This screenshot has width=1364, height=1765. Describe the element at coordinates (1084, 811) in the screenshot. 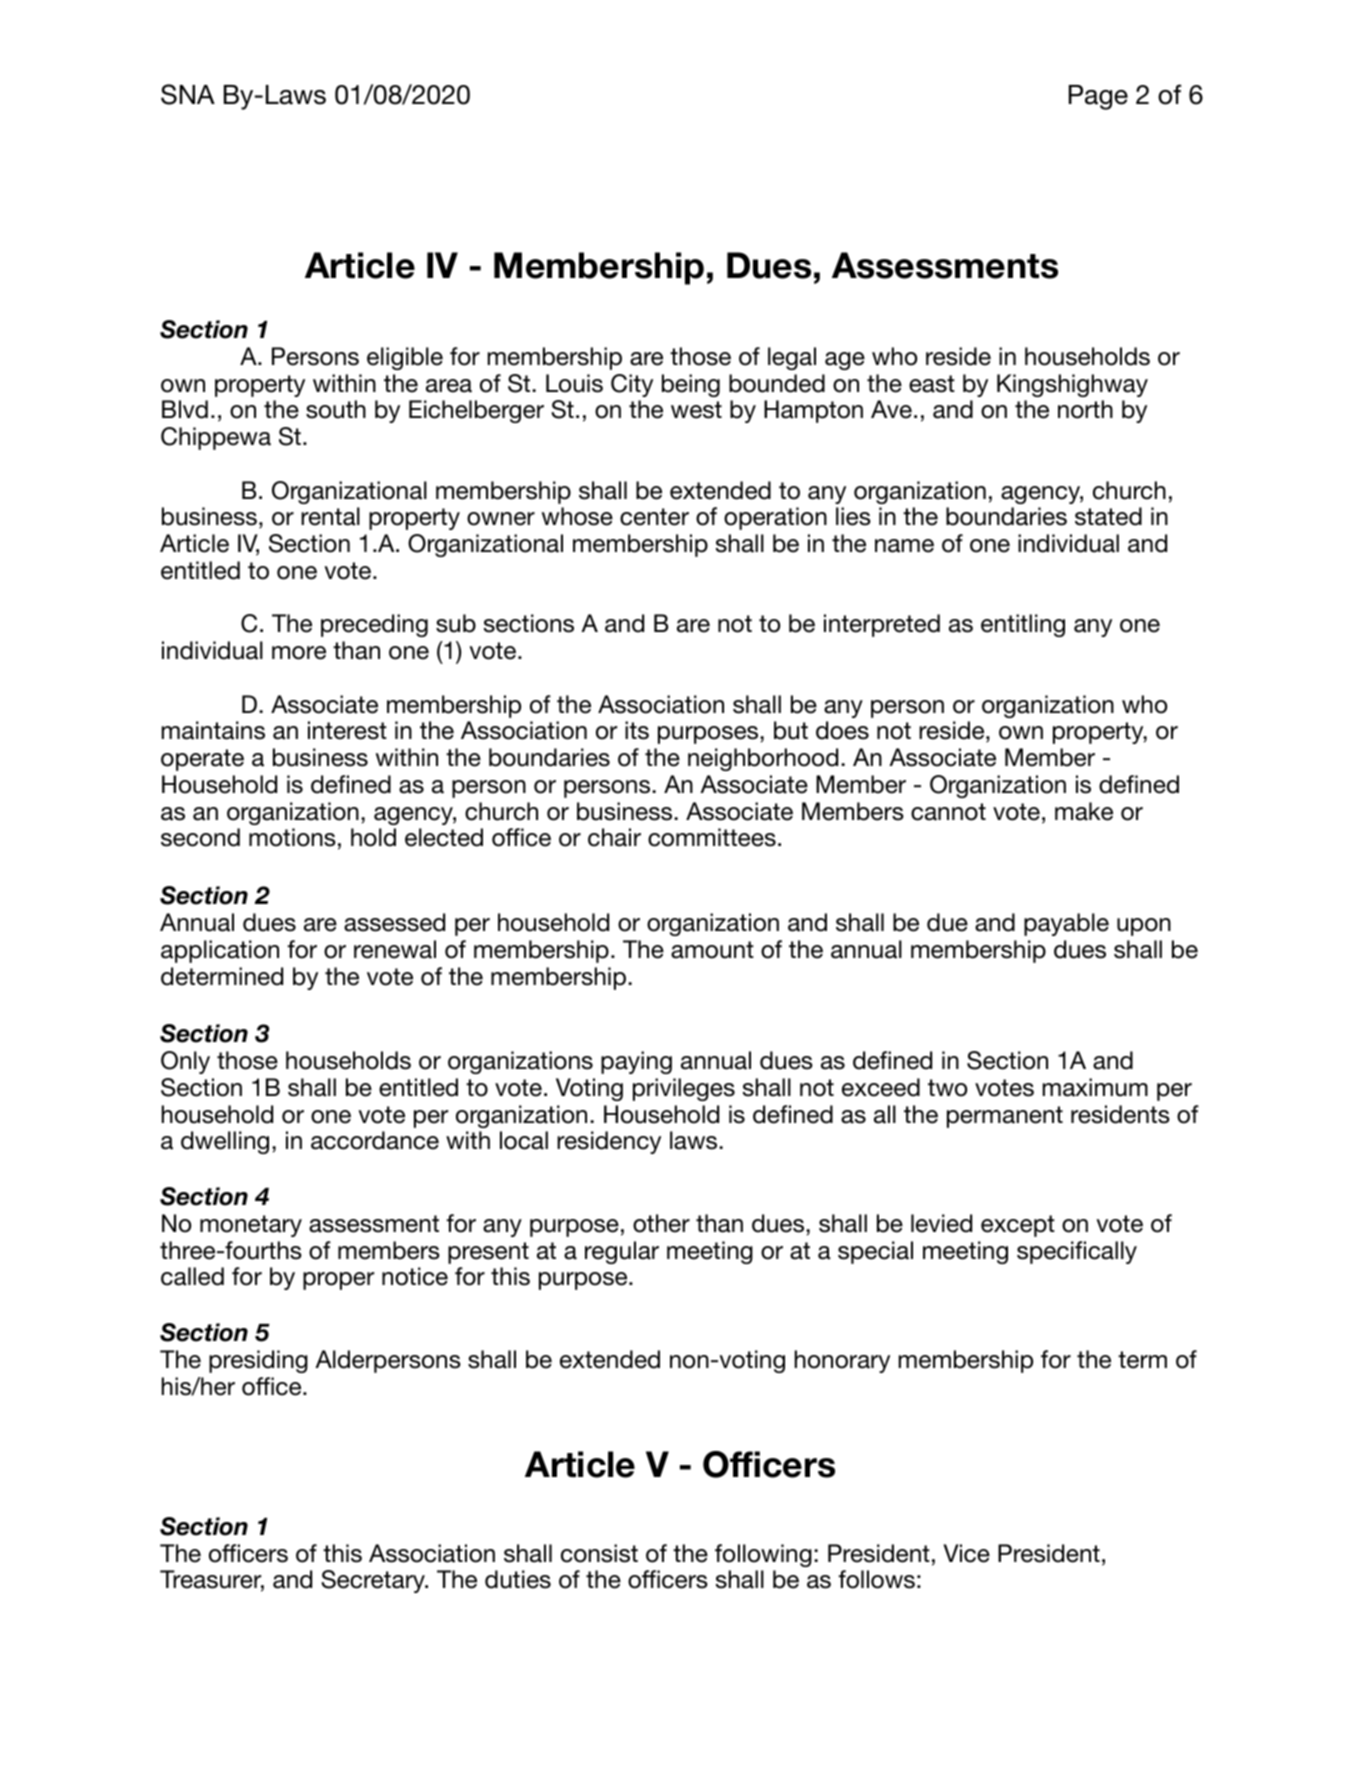

I see `make` at that location.
